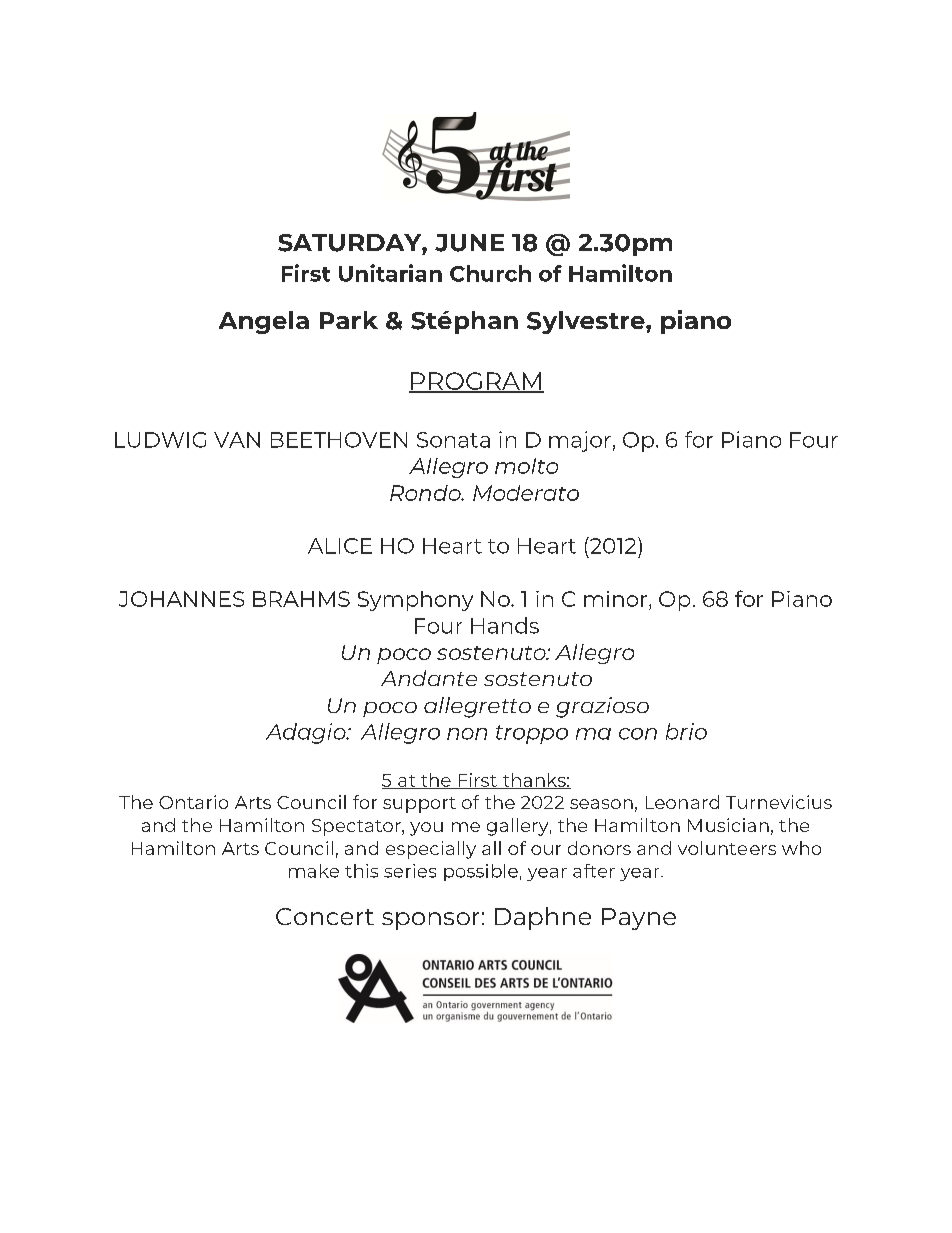 The height and width of the document is (1233, 952). I want to click on Concert, so click(325, 916).
